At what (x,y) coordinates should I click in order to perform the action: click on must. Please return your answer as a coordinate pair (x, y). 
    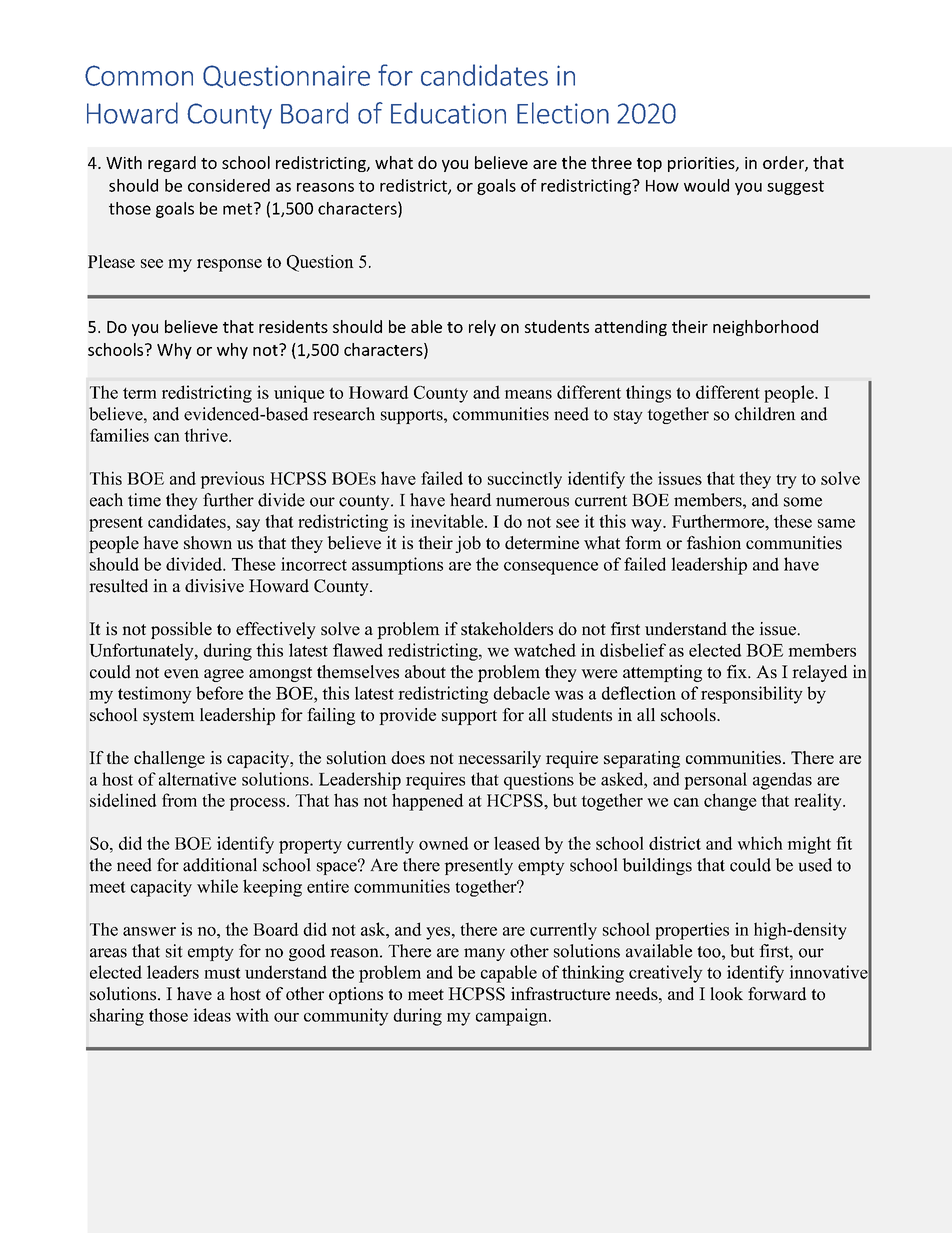
    Looking at the image, I should click on (222, 973).
